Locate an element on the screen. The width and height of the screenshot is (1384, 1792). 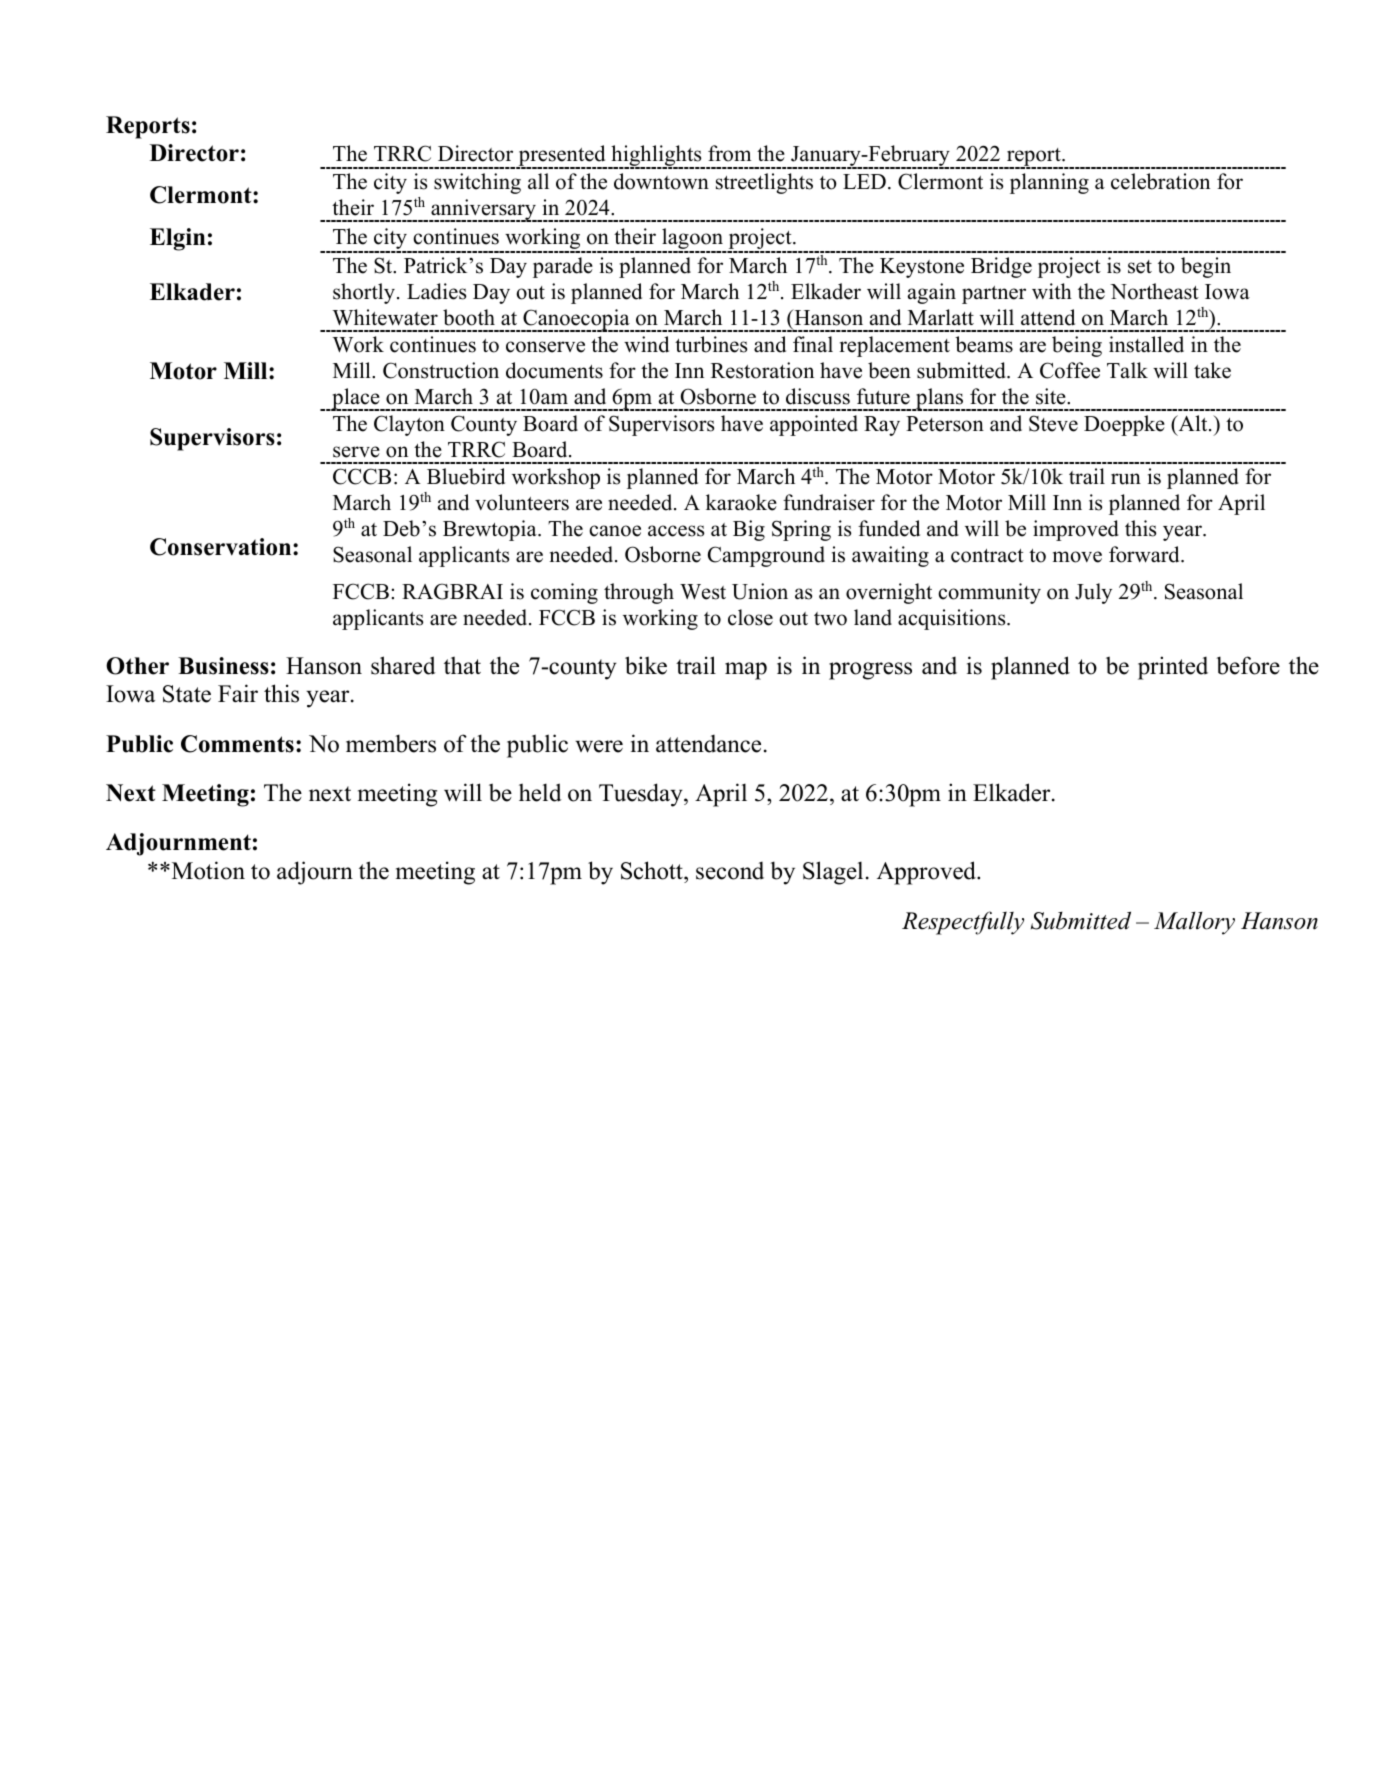
Elgin is located at coordinates (178, 239).
